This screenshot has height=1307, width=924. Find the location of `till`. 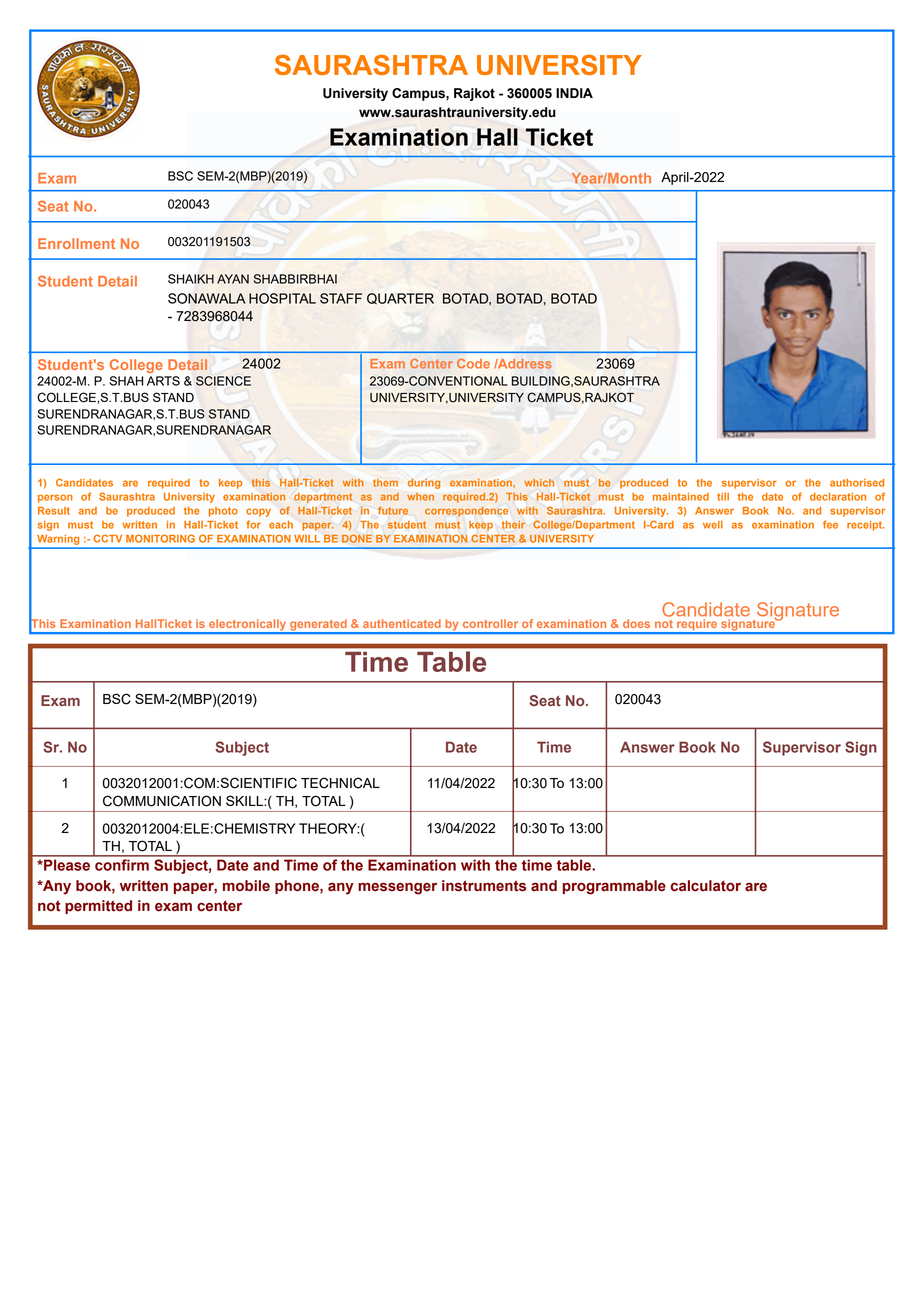

till is located at coordinates (723, 497).
